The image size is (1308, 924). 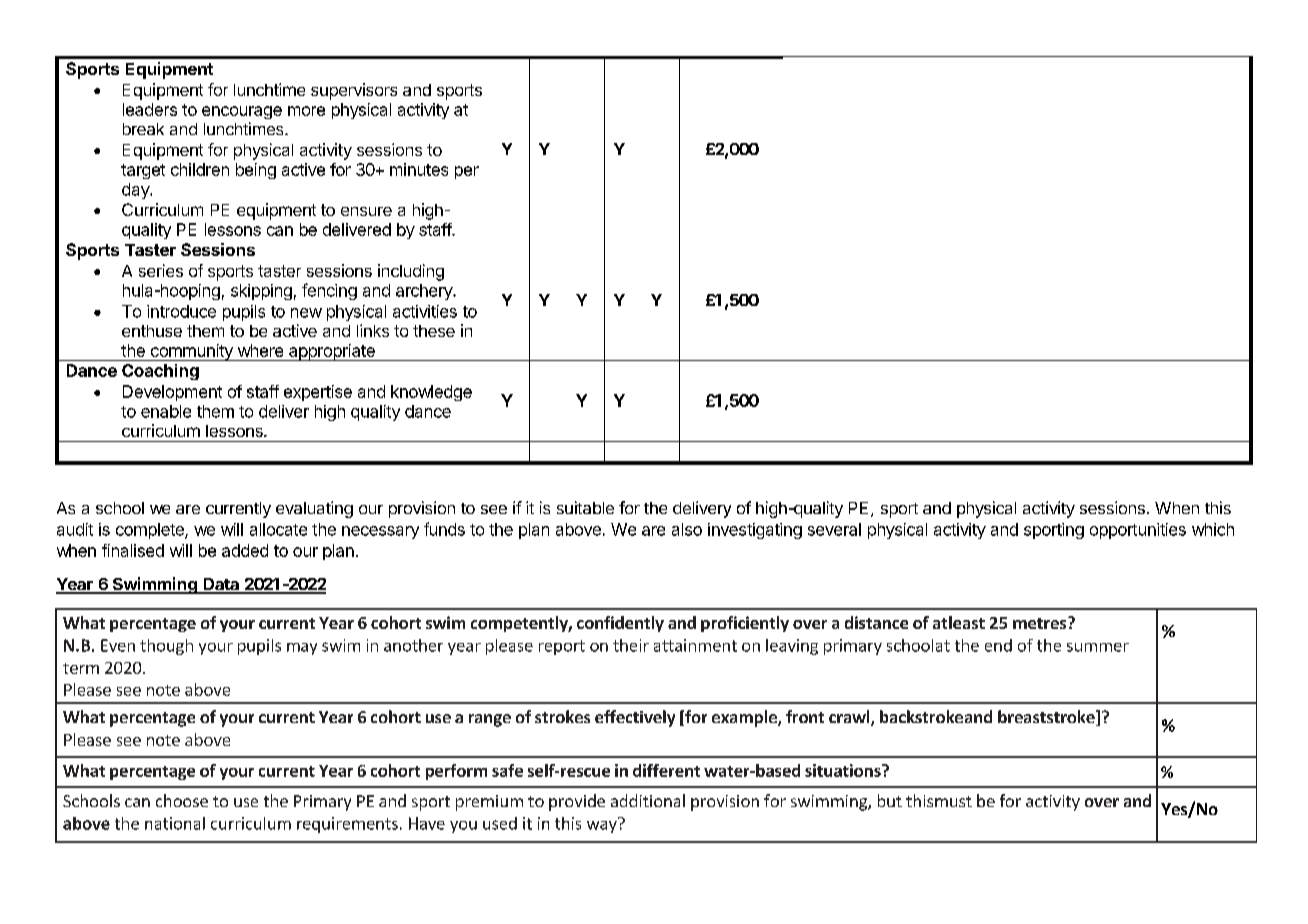 What do you see at coordinates (166, 411) in the page?
I see `enable` at bounding box center [166, 411].
